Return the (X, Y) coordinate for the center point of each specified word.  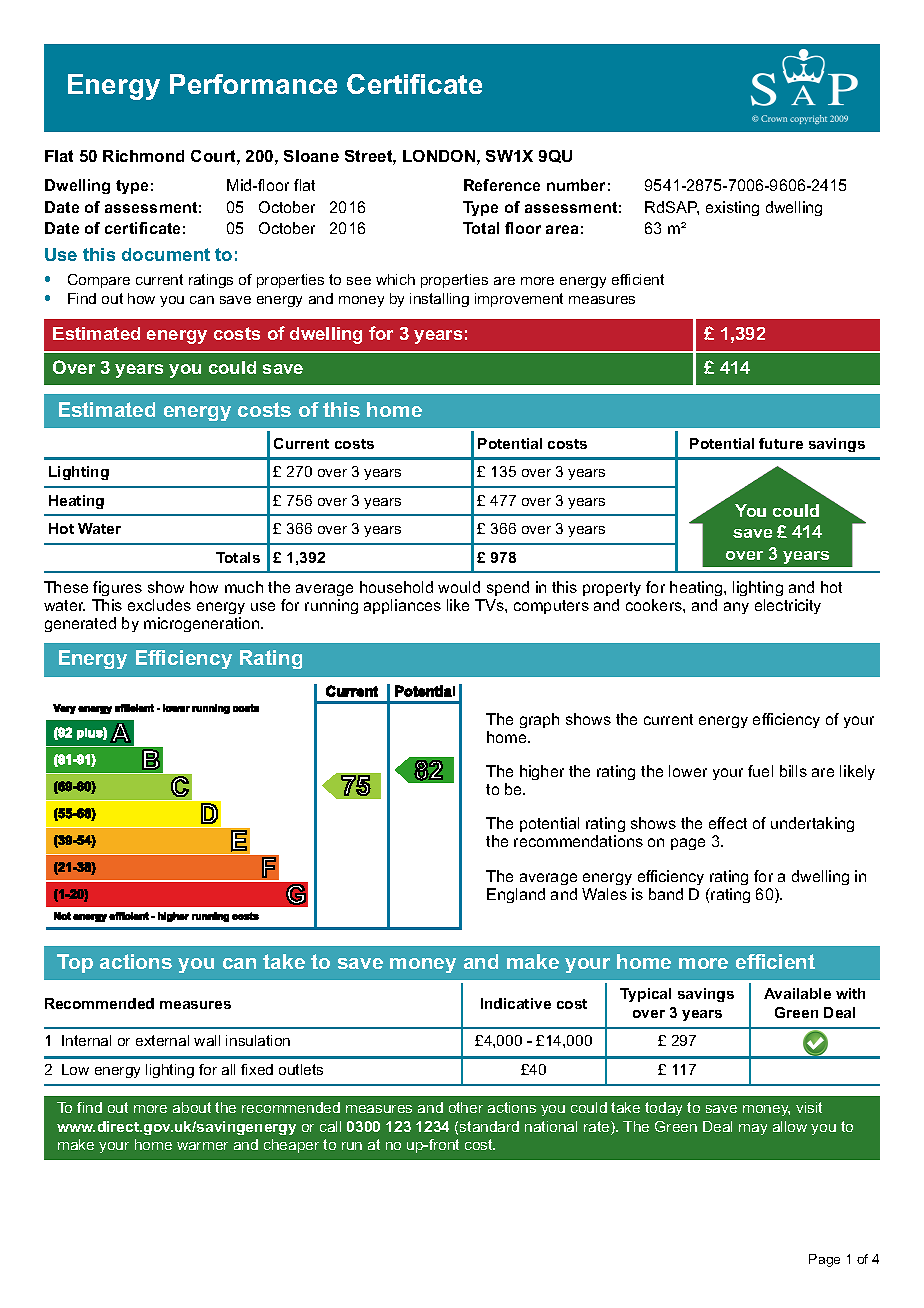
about (192, 1107)
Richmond (143, 156)
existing (732, 208)
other (466, 1107)
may (753, 1129)
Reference (502, 185)
